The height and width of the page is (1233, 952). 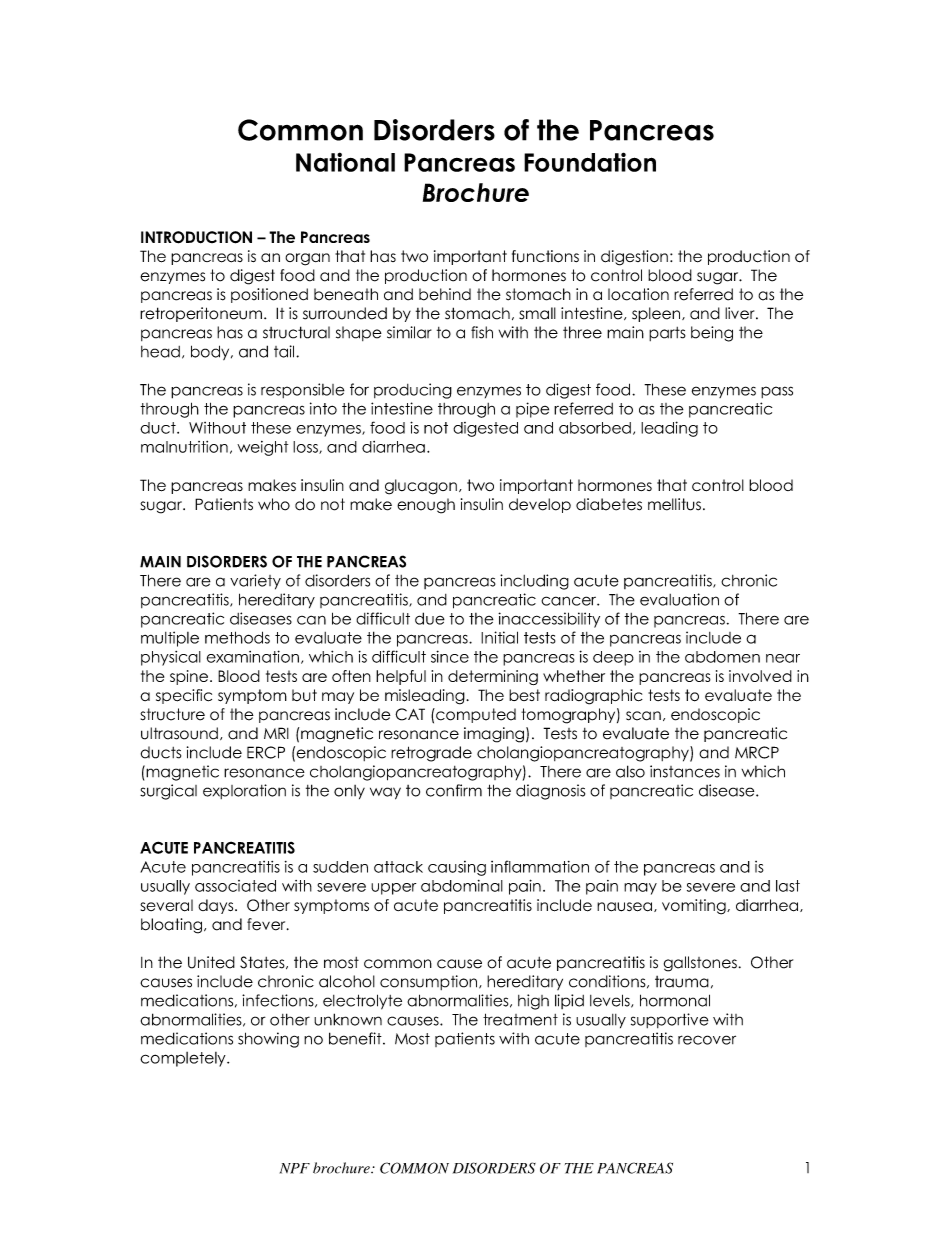 I want to click on treatment, so click(x=520, y=1019).
